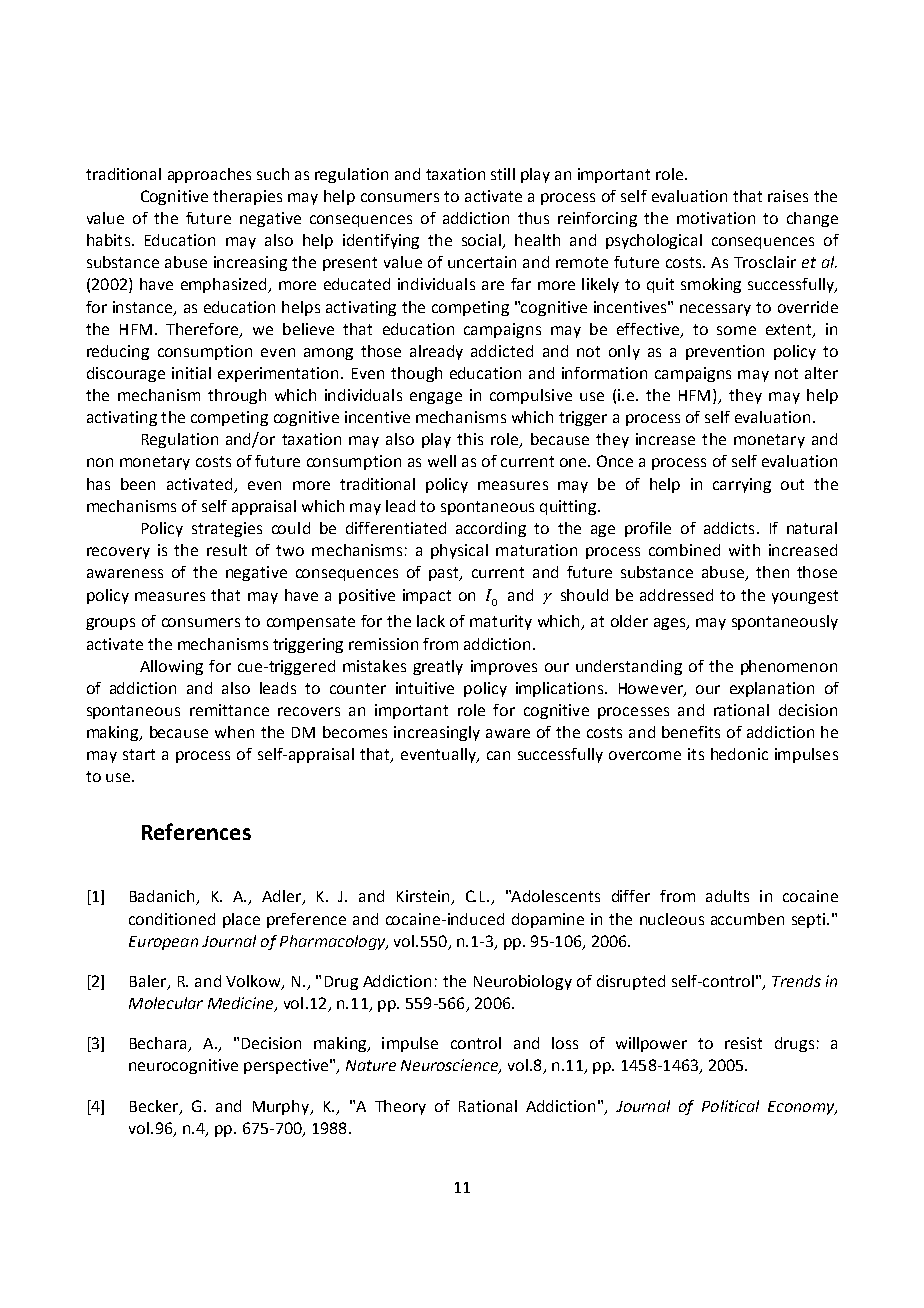  Describe the element at coordinates (716, 218) in the image. I see `motivation` at that location.
